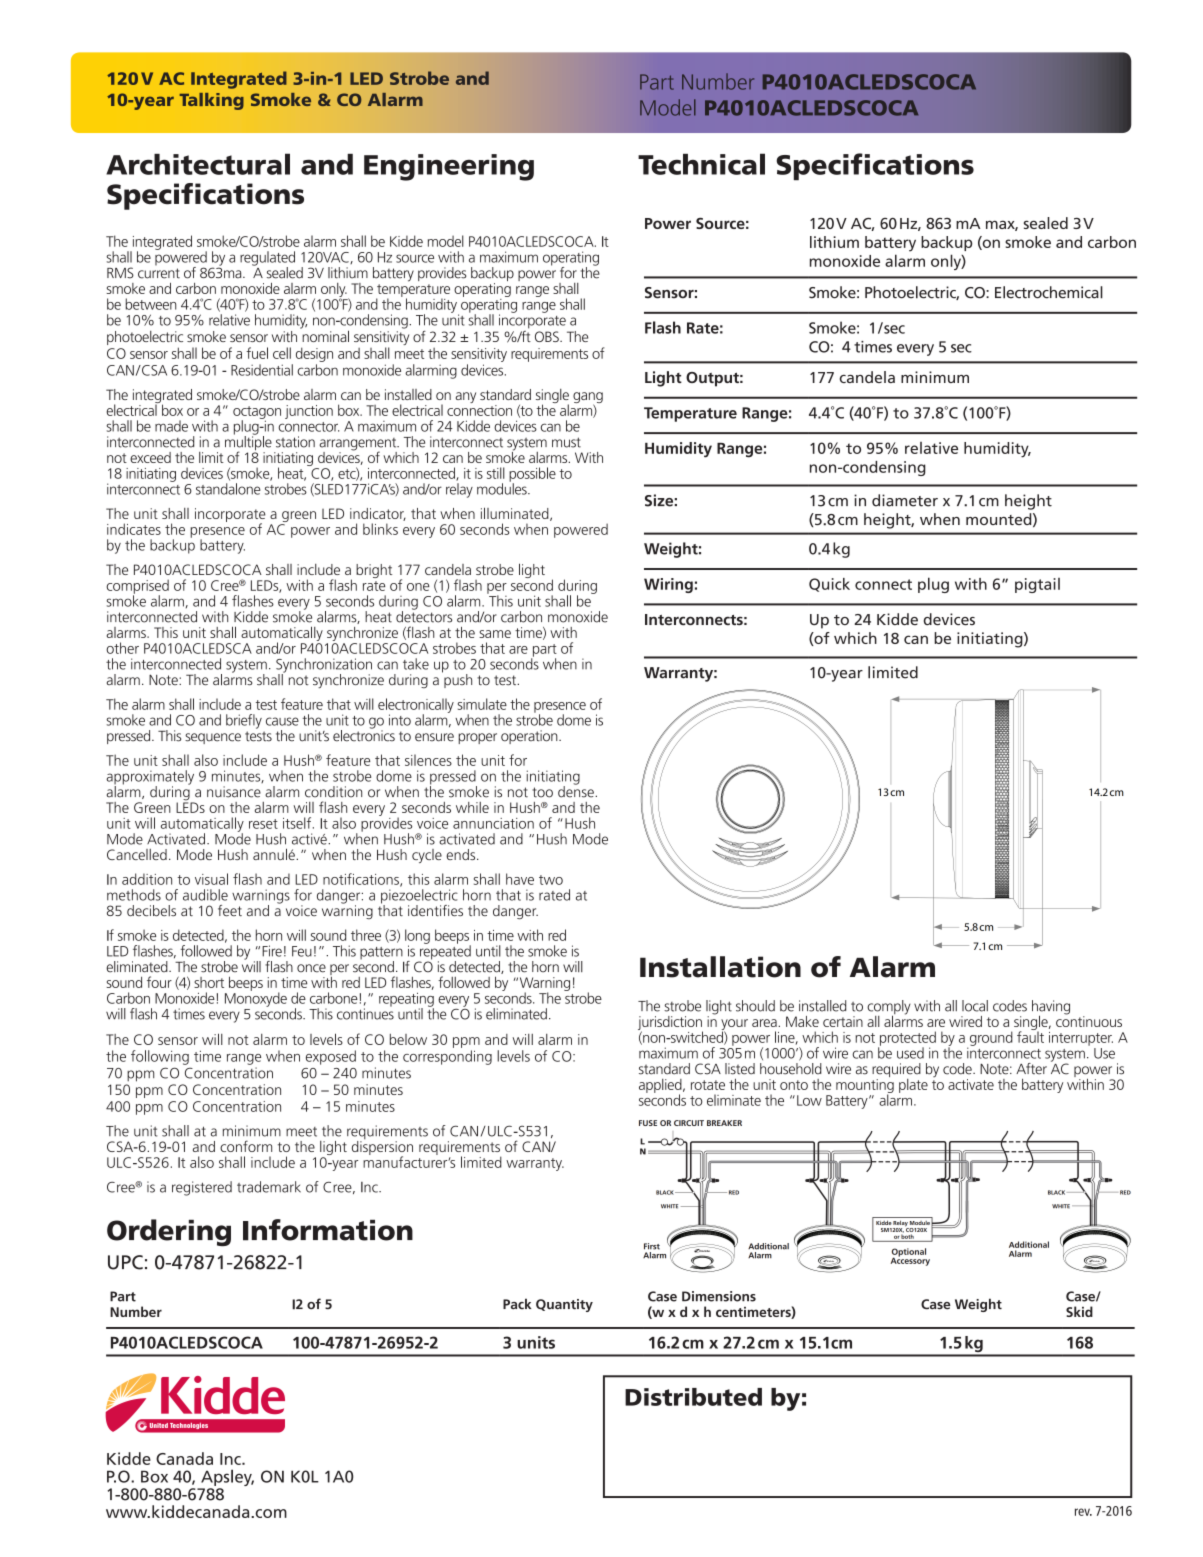 The width and height of the document is (1203, 1557). Describe the element at coordinates (1079, 1311) in the document. I see `Skid` at that location.
